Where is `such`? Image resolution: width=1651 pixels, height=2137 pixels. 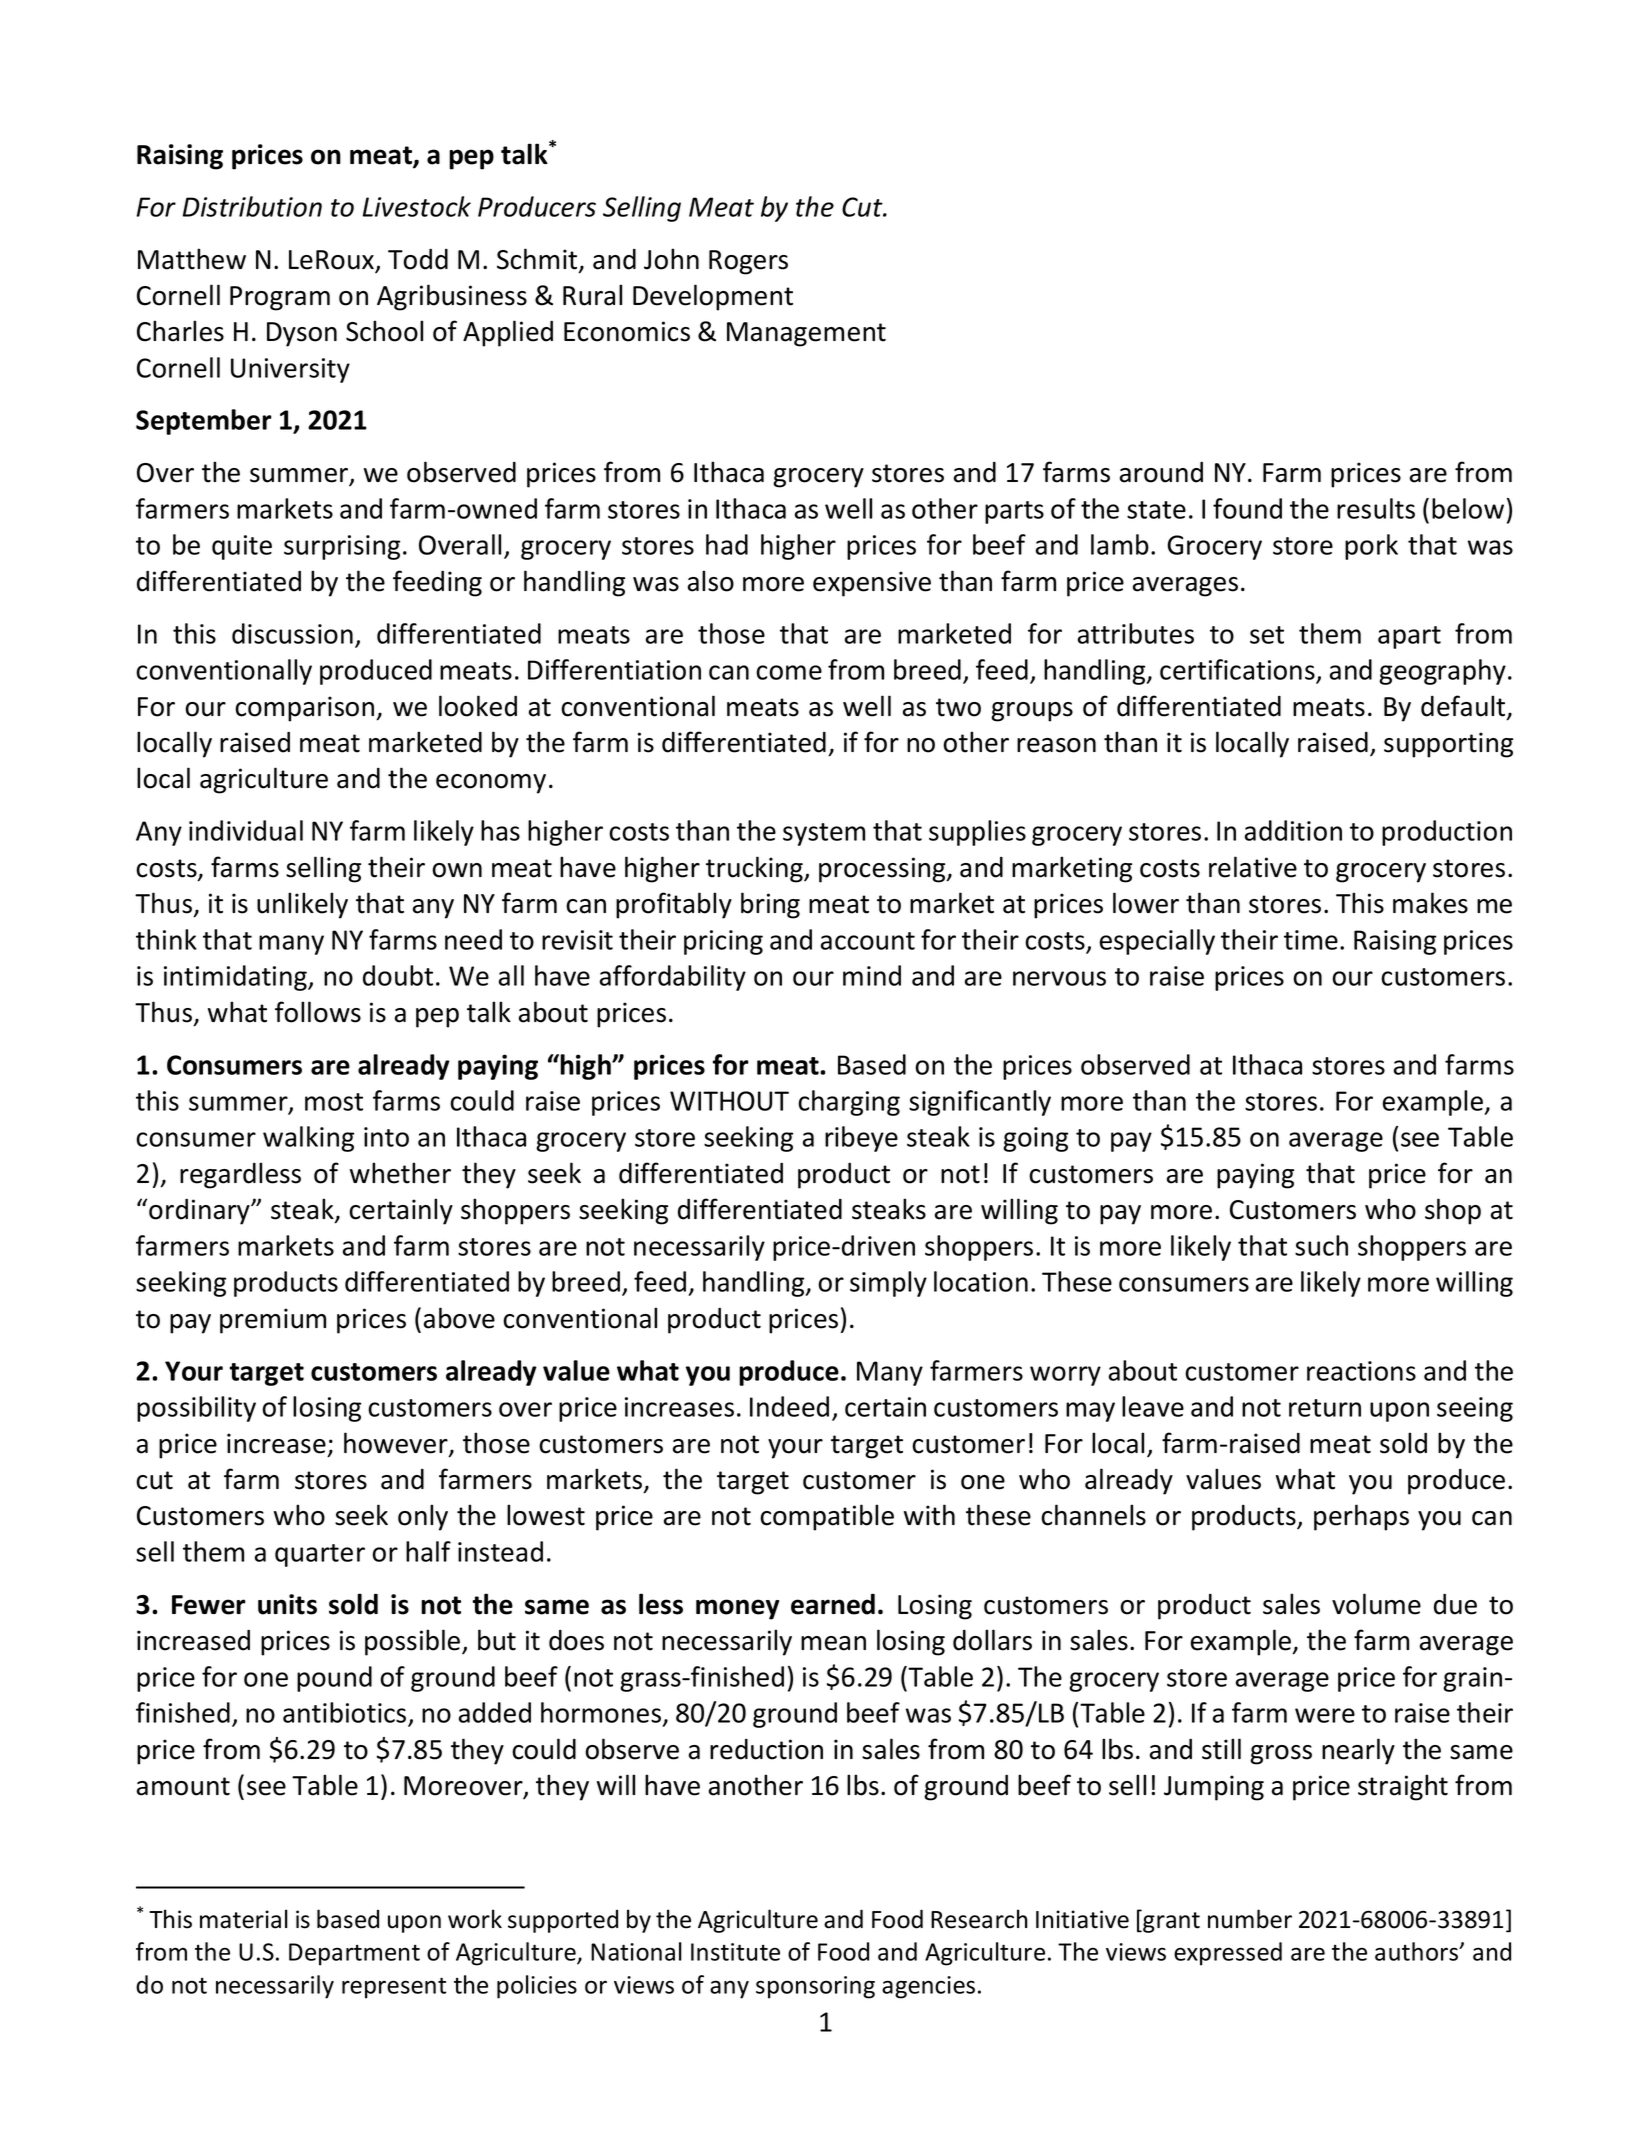
such is located at coordinates (1321, 1245).
